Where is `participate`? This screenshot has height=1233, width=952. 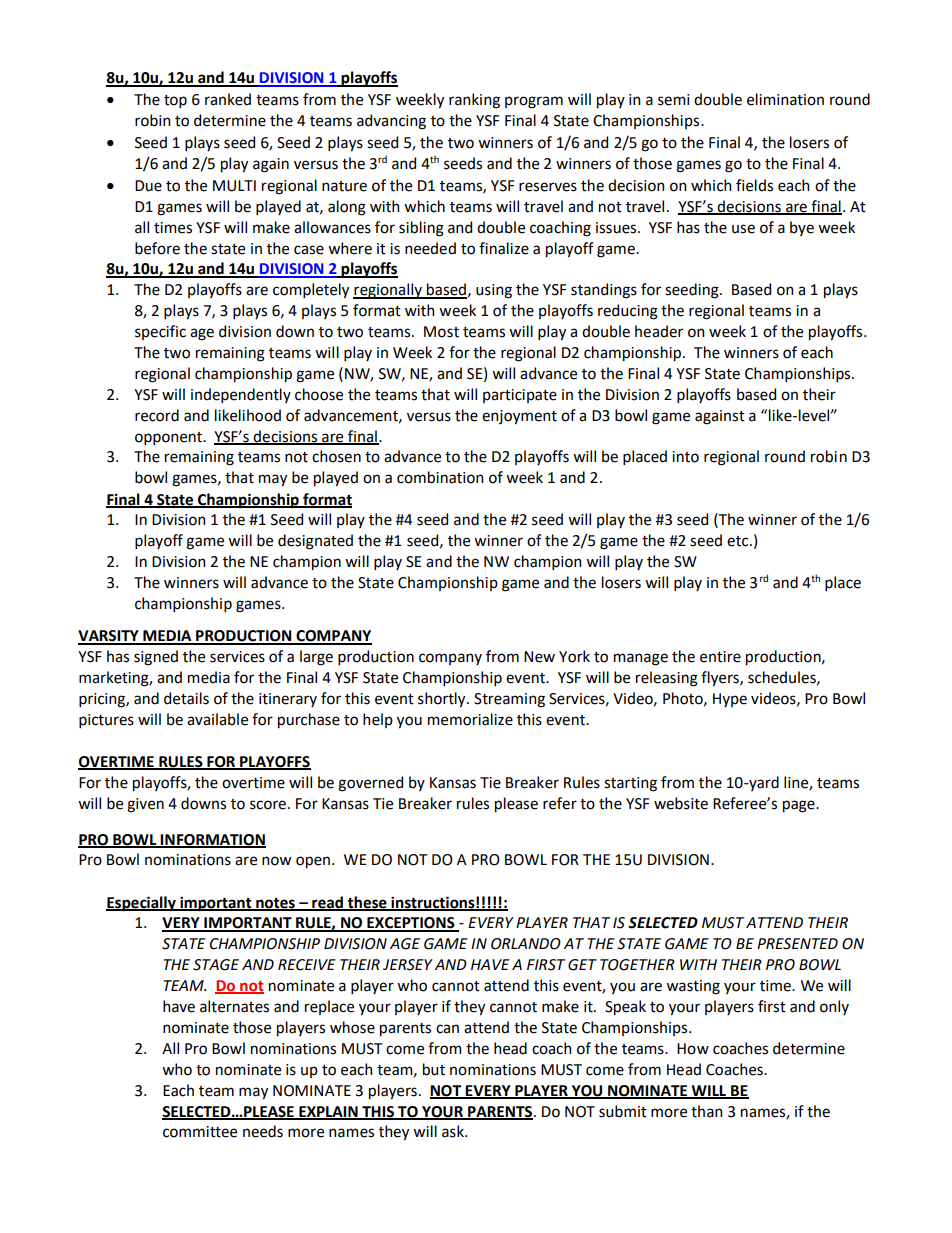
participate is located at coordinates (520, 396).
